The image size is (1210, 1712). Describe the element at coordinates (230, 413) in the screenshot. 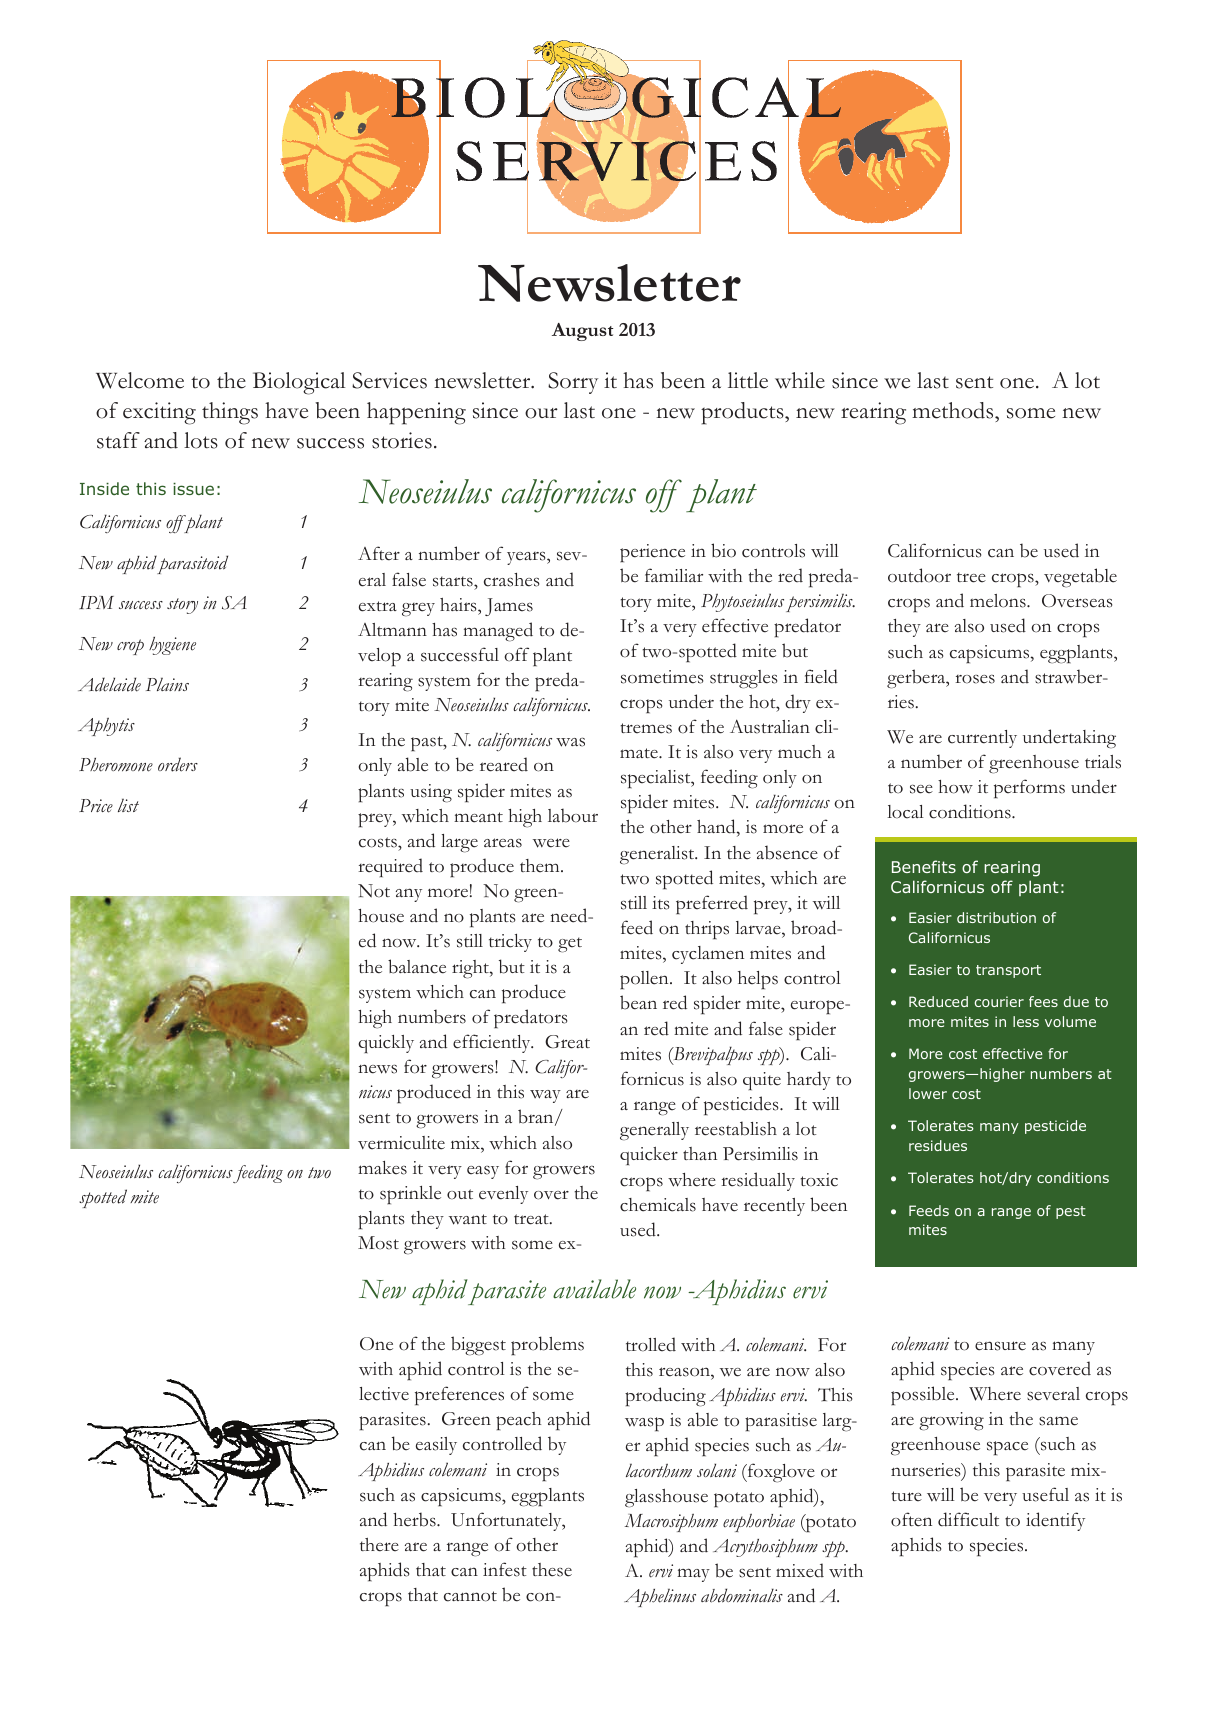

I see `things` at that location.
